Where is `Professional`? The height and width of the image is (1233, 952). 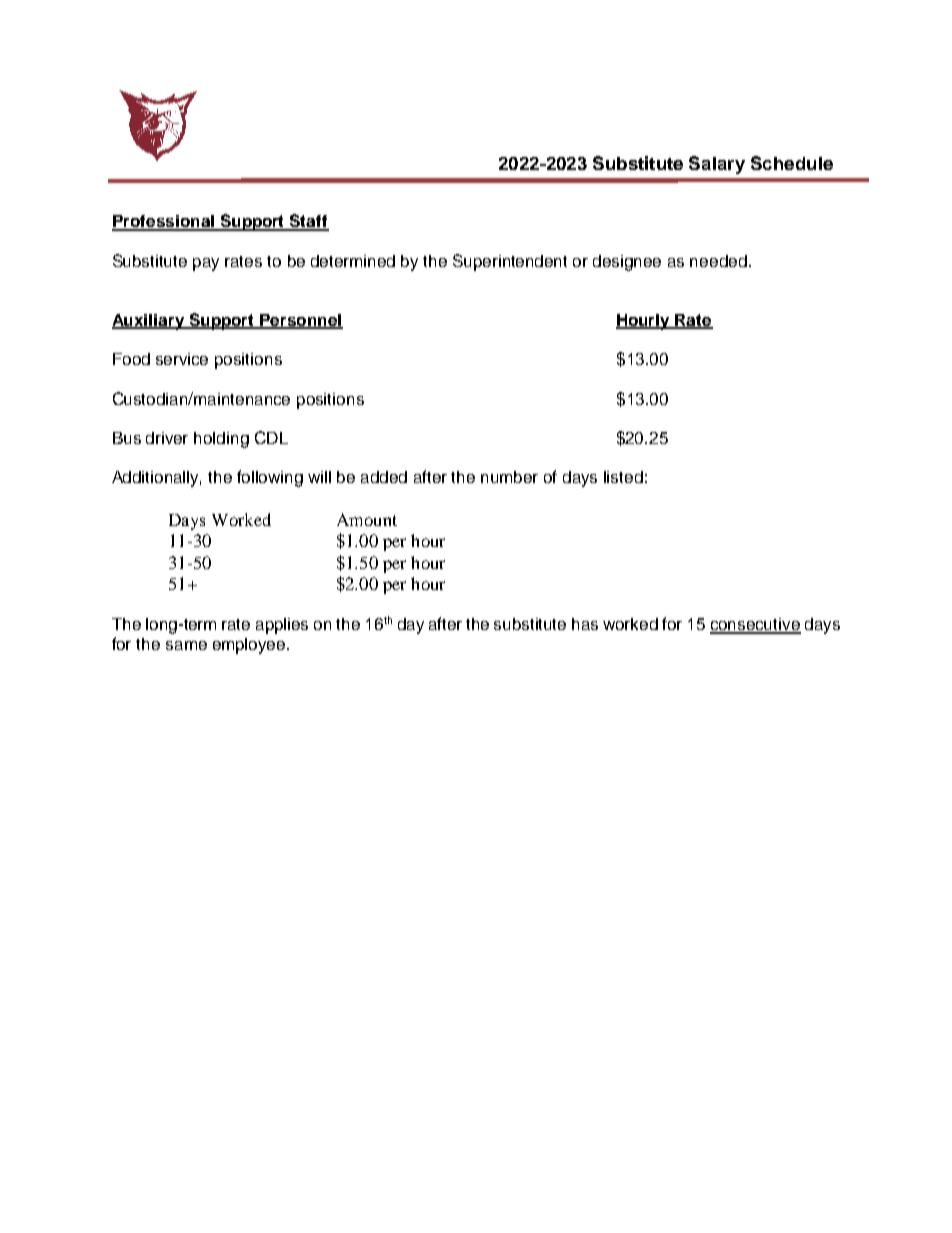 Professional is located at coordinates (164, 222).
